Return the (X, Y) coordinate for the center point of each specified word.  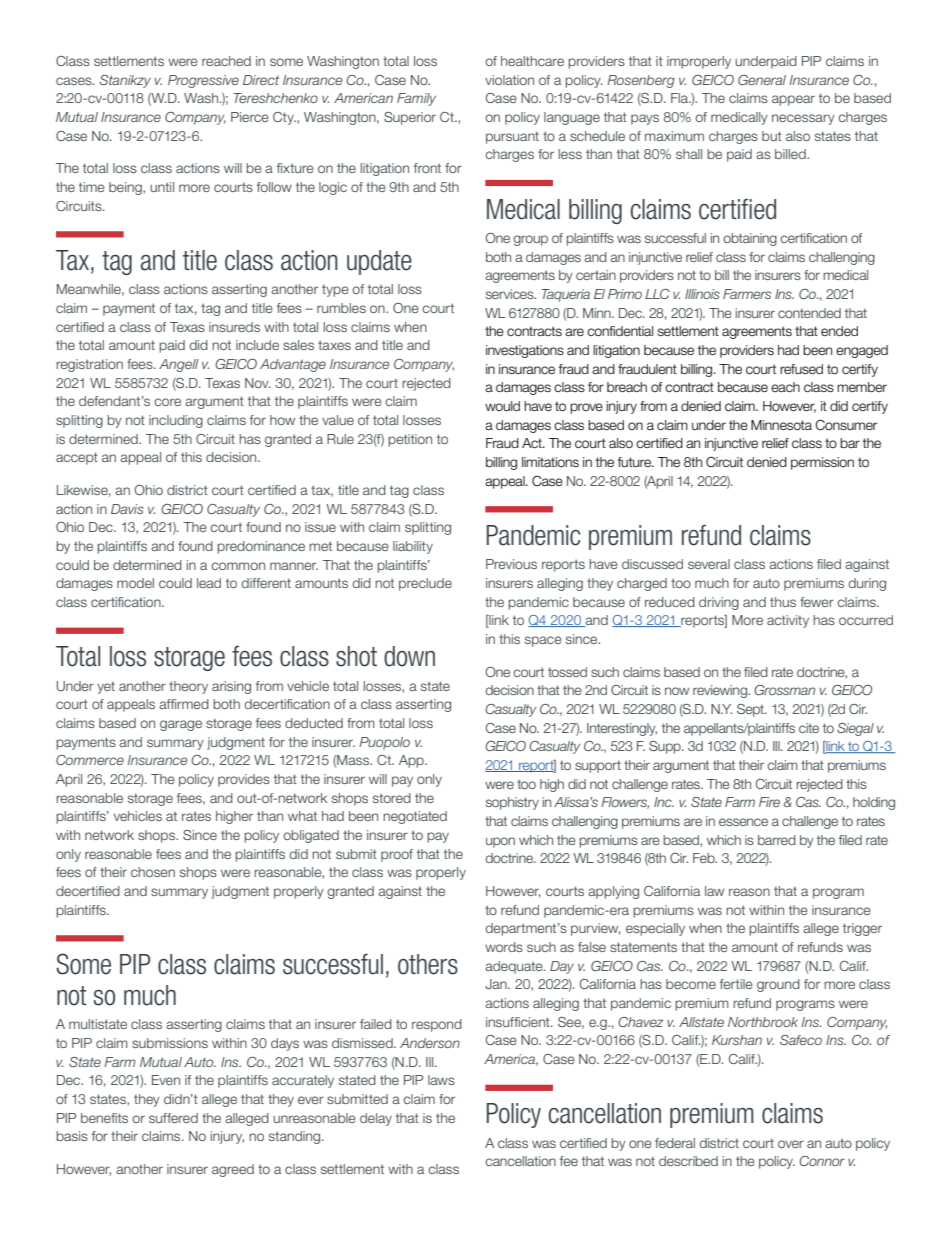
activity (788, 621)
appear (793, 100)
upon (500, 842)
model (135, 583)
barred (777, 840)
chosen (153, 872)
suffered (173, 1118)
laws (441, 1080)
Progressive (203, 81)
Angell (178, 365)
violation (509, 80)
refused (801, 369)
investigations (525, 351)
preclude (425, 584)
